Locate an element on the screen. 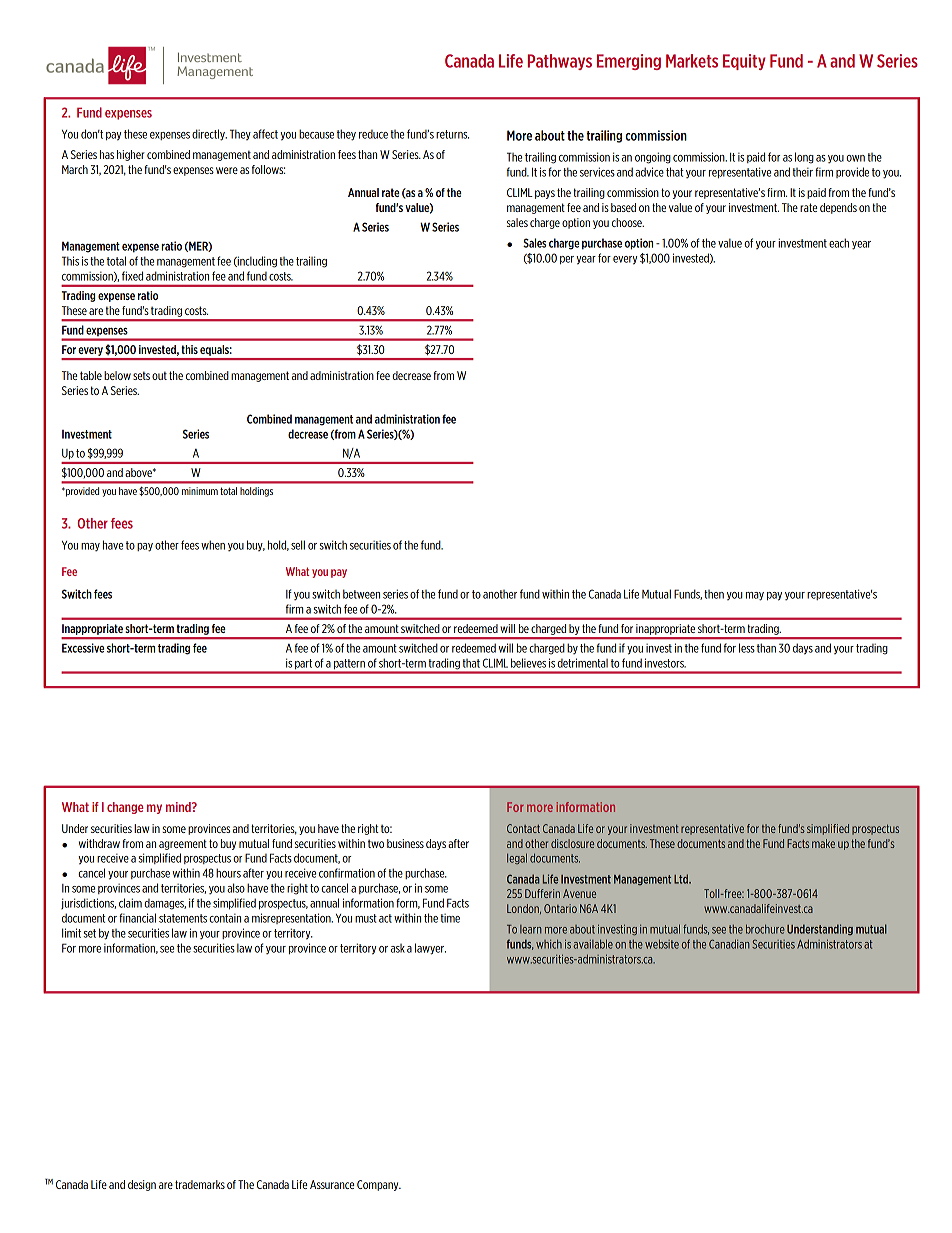 The height and width of the screenshot is (1233, 952). Equity is located at coordinates (744, 62).
